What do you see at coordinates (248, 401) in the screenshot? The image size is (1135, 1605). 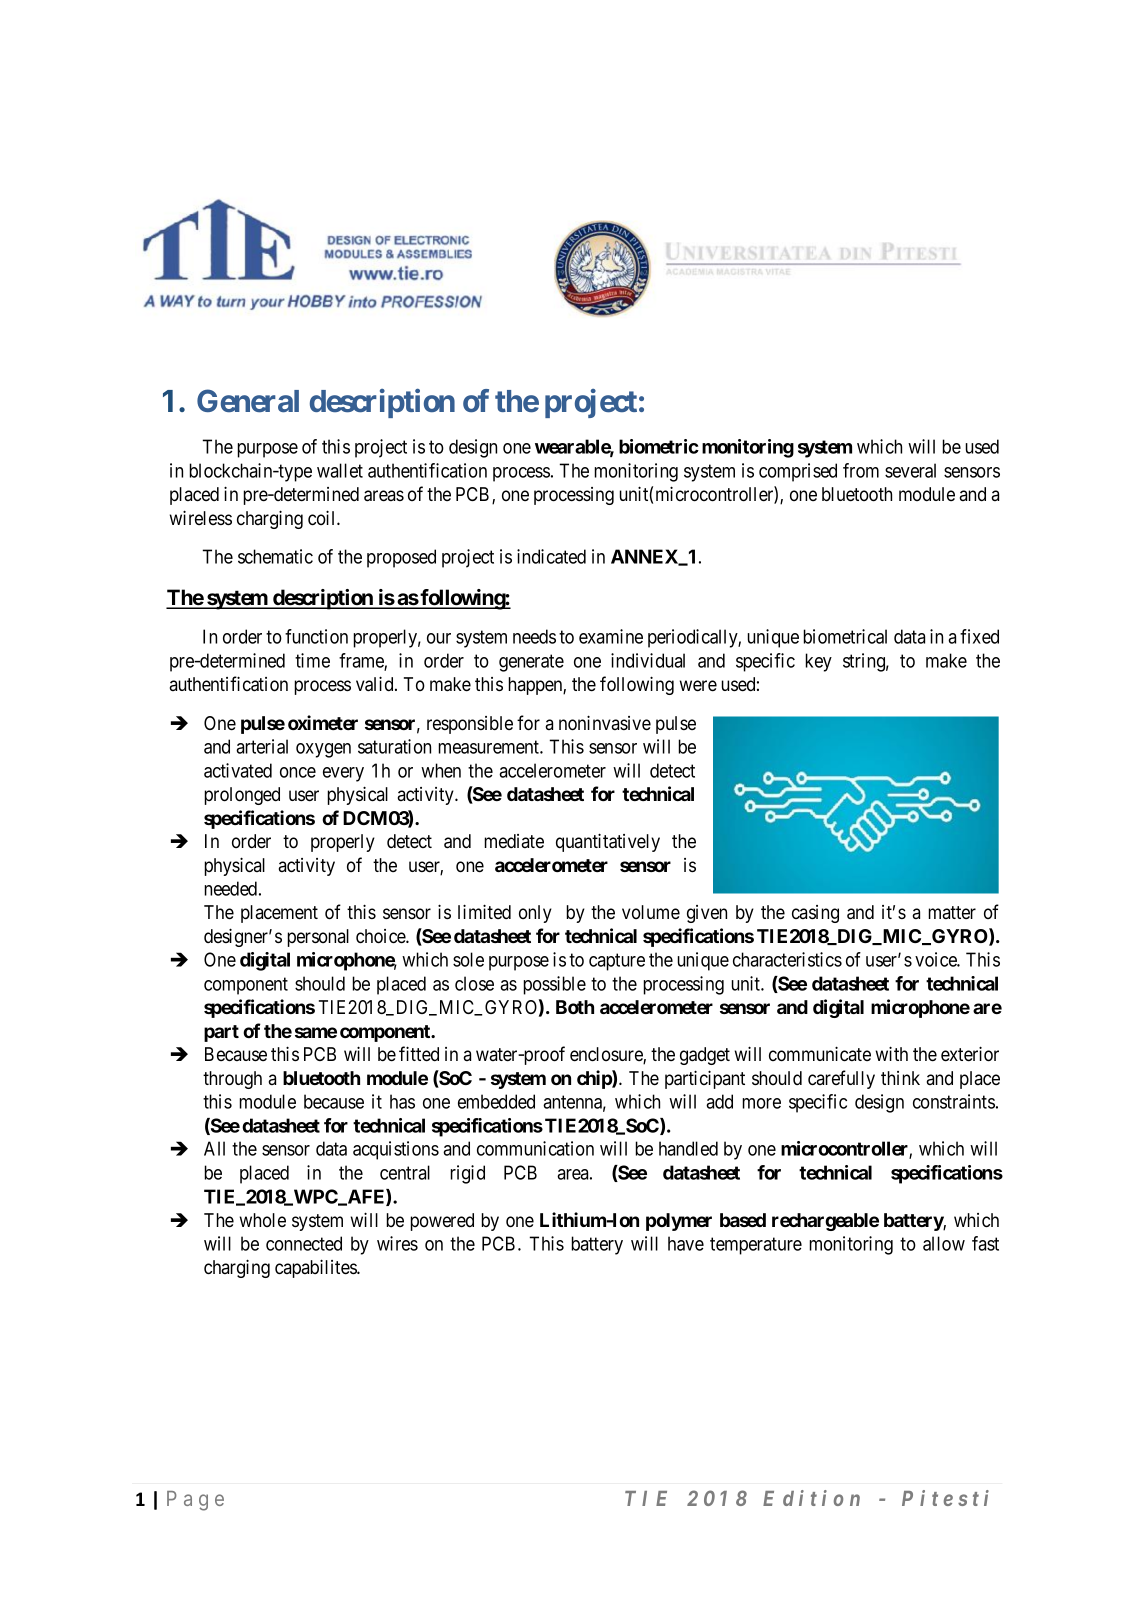 I see `General` at bounding box center [248, 401].
